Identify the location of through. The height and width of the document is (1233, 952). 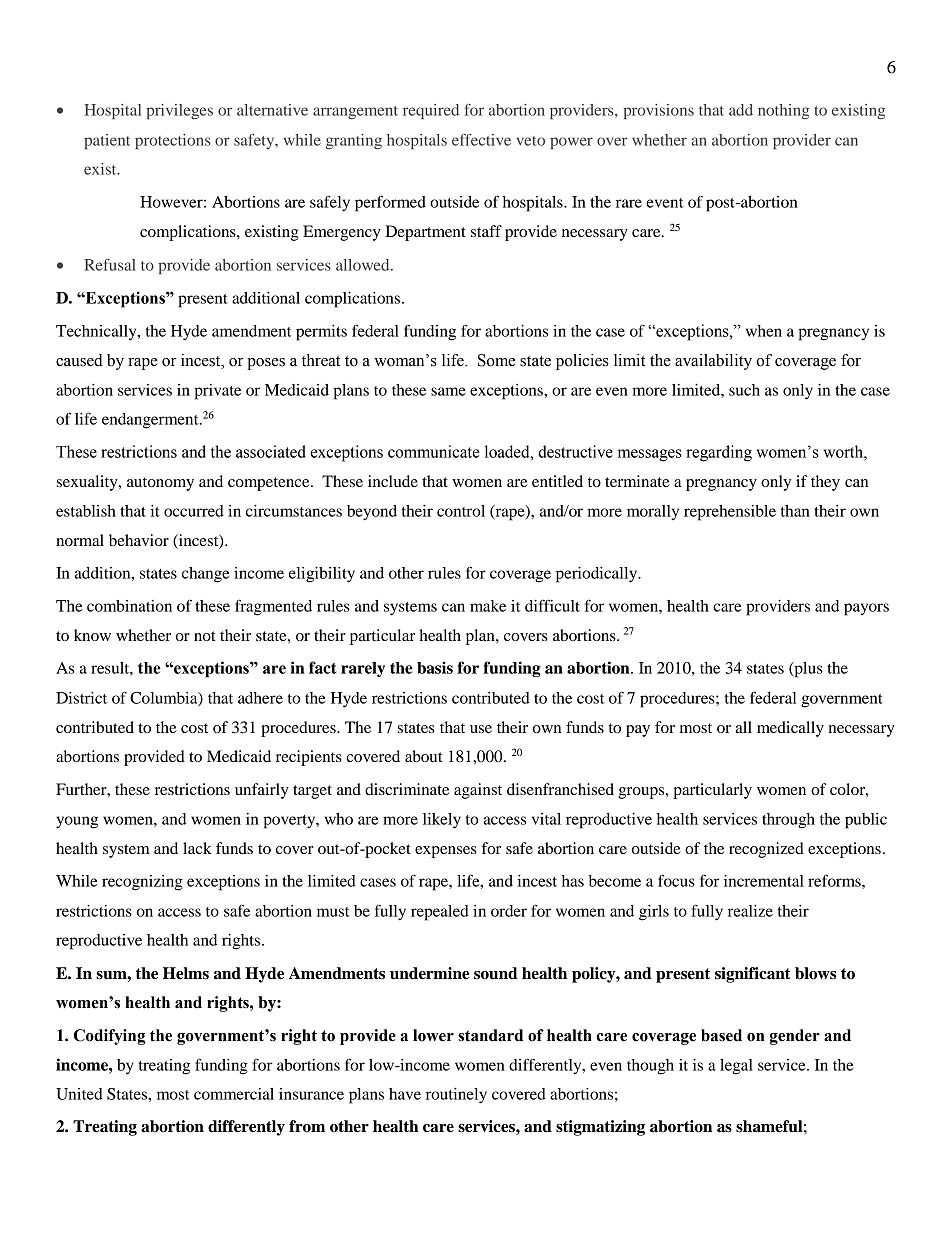
(788, 821).
